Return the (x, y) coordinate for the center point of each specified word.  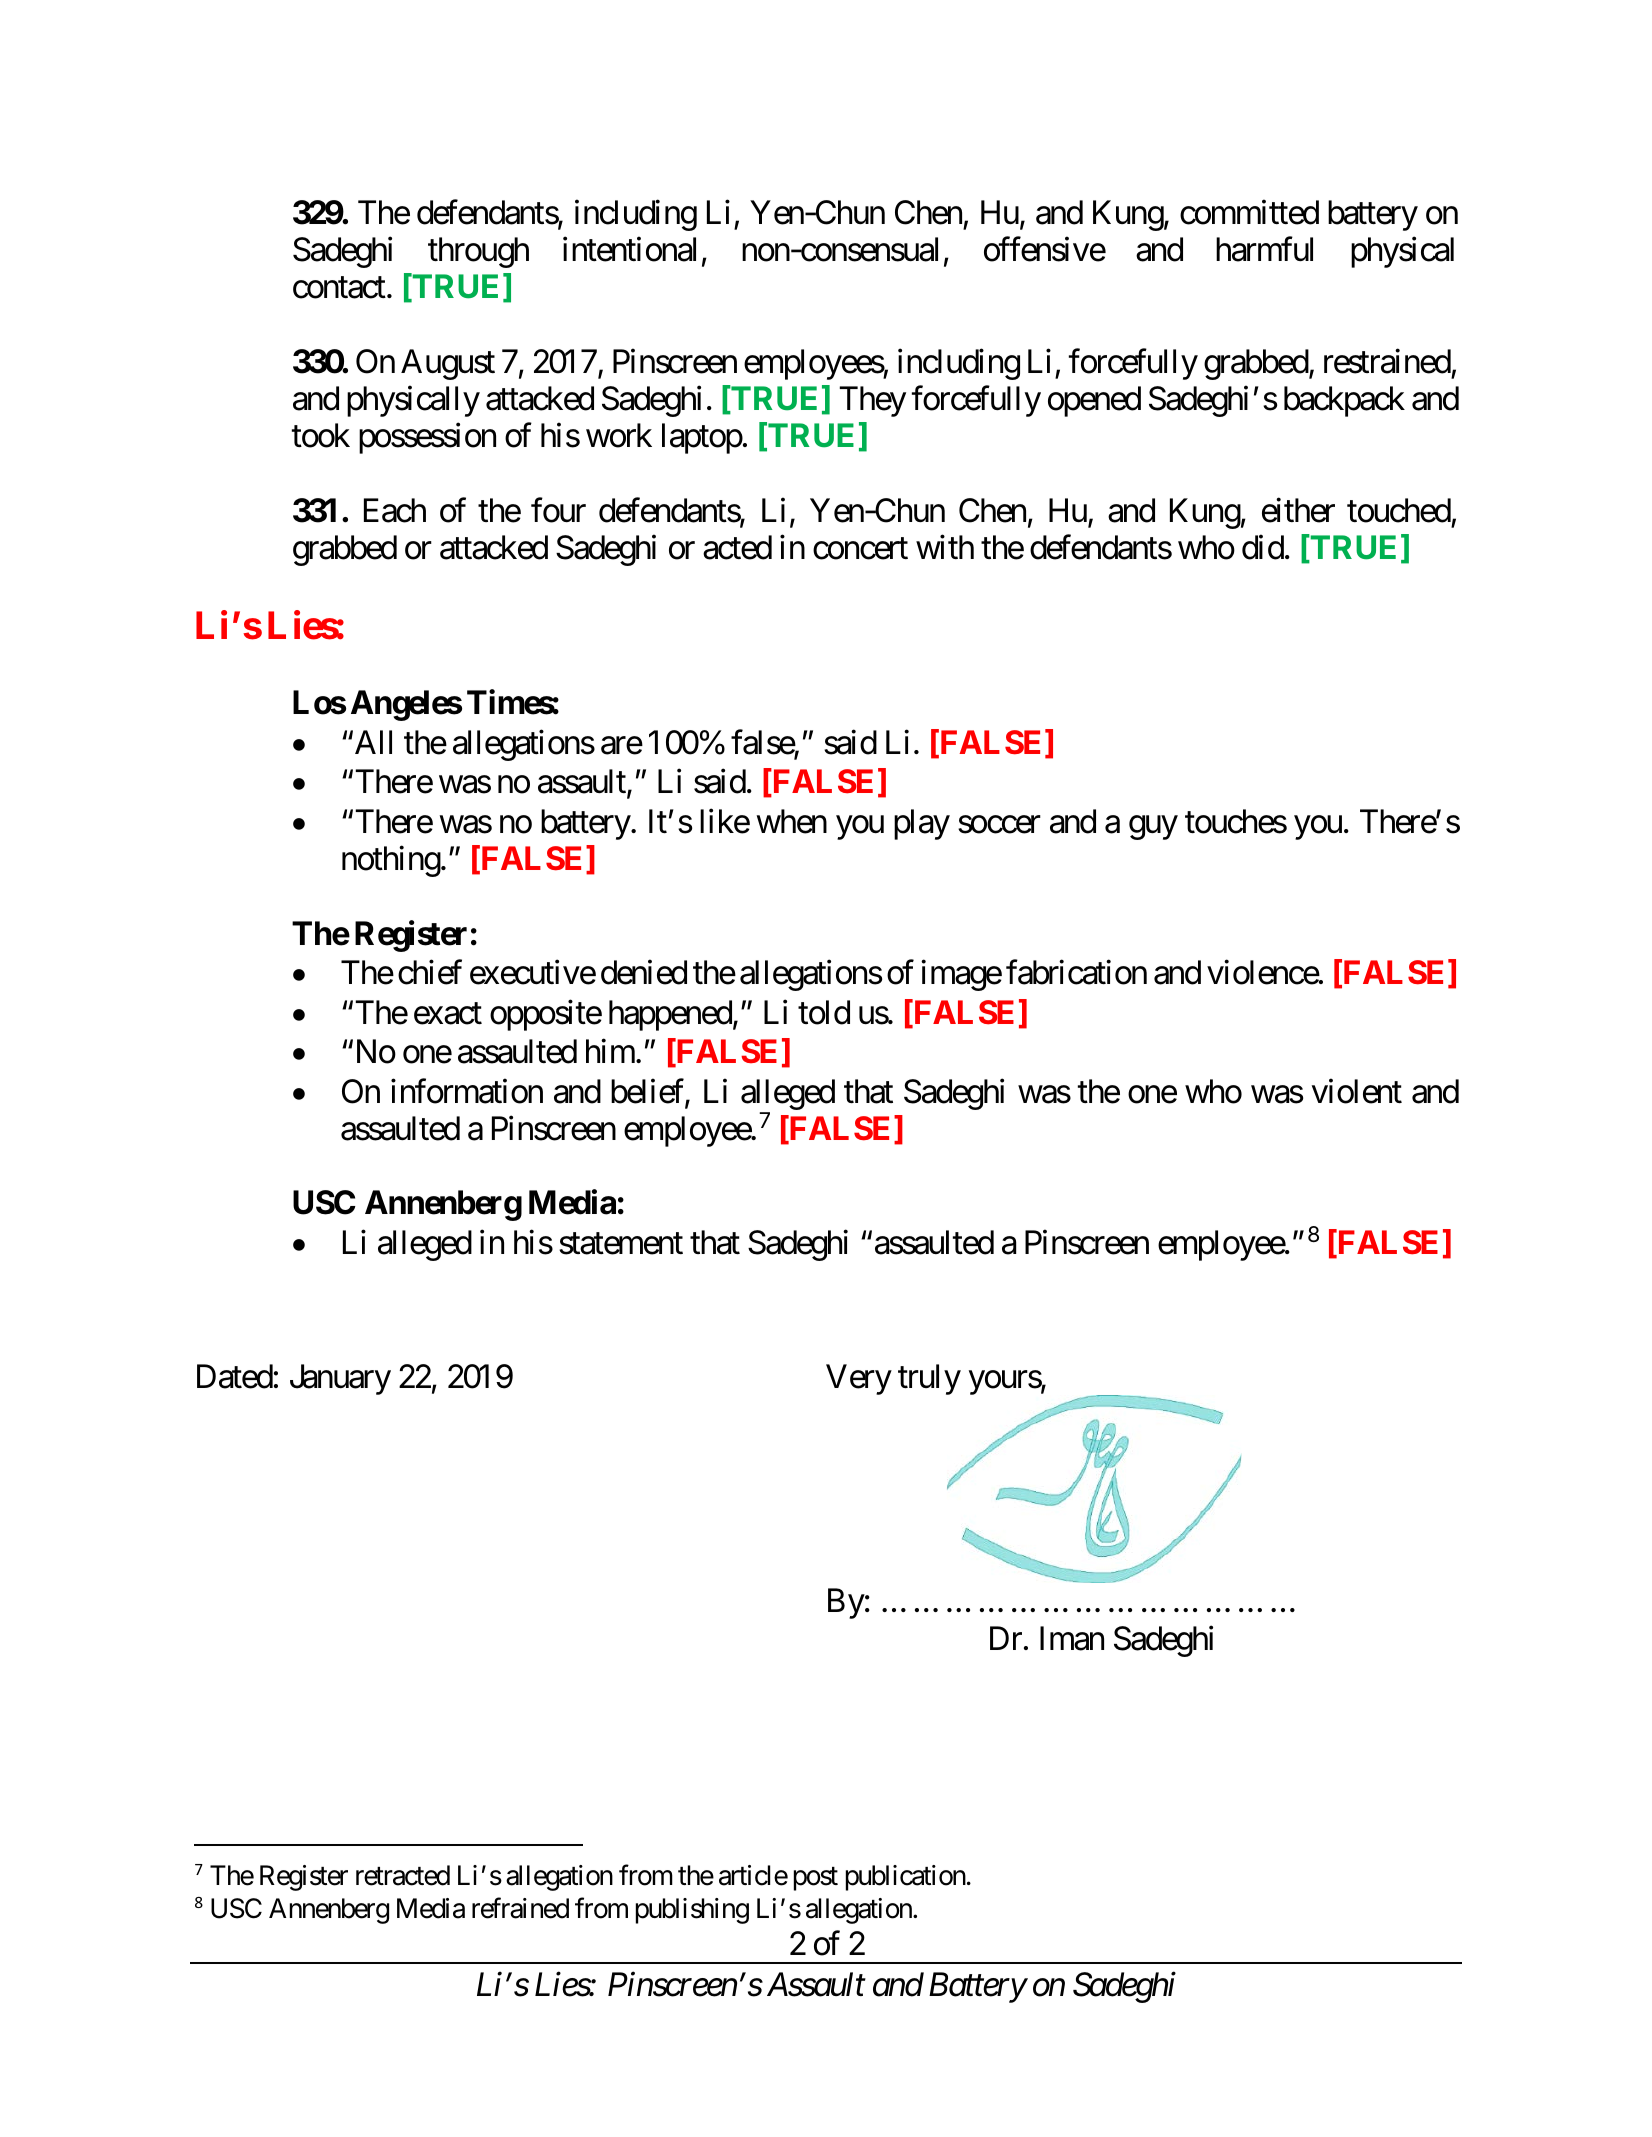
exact (448, 1014)
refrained (520, 1908)
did (1263, 547)
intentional (629, 249)
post (816, 1879)
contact (339, 288)
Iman (1072, 1638)
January (340, 1379)
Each (395, 510)
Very (859, 1379)
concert (860, 549)
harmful (1264, 249)
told (824, 1012)
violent (1357, 1091)
